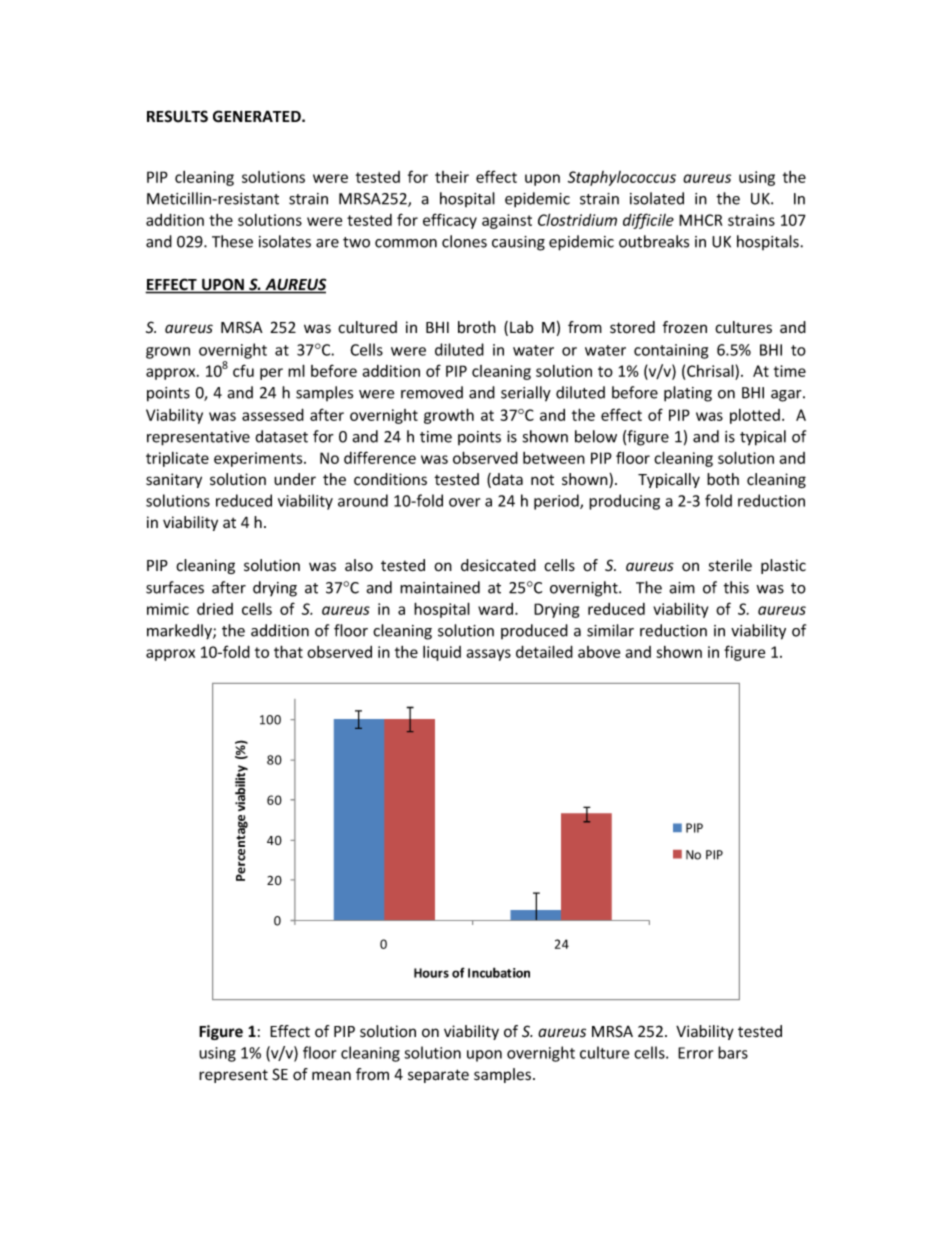 Image resolution: width=952 pixels, height=1233 pixels. I want to click on GENERATED, so click(258, 116).
